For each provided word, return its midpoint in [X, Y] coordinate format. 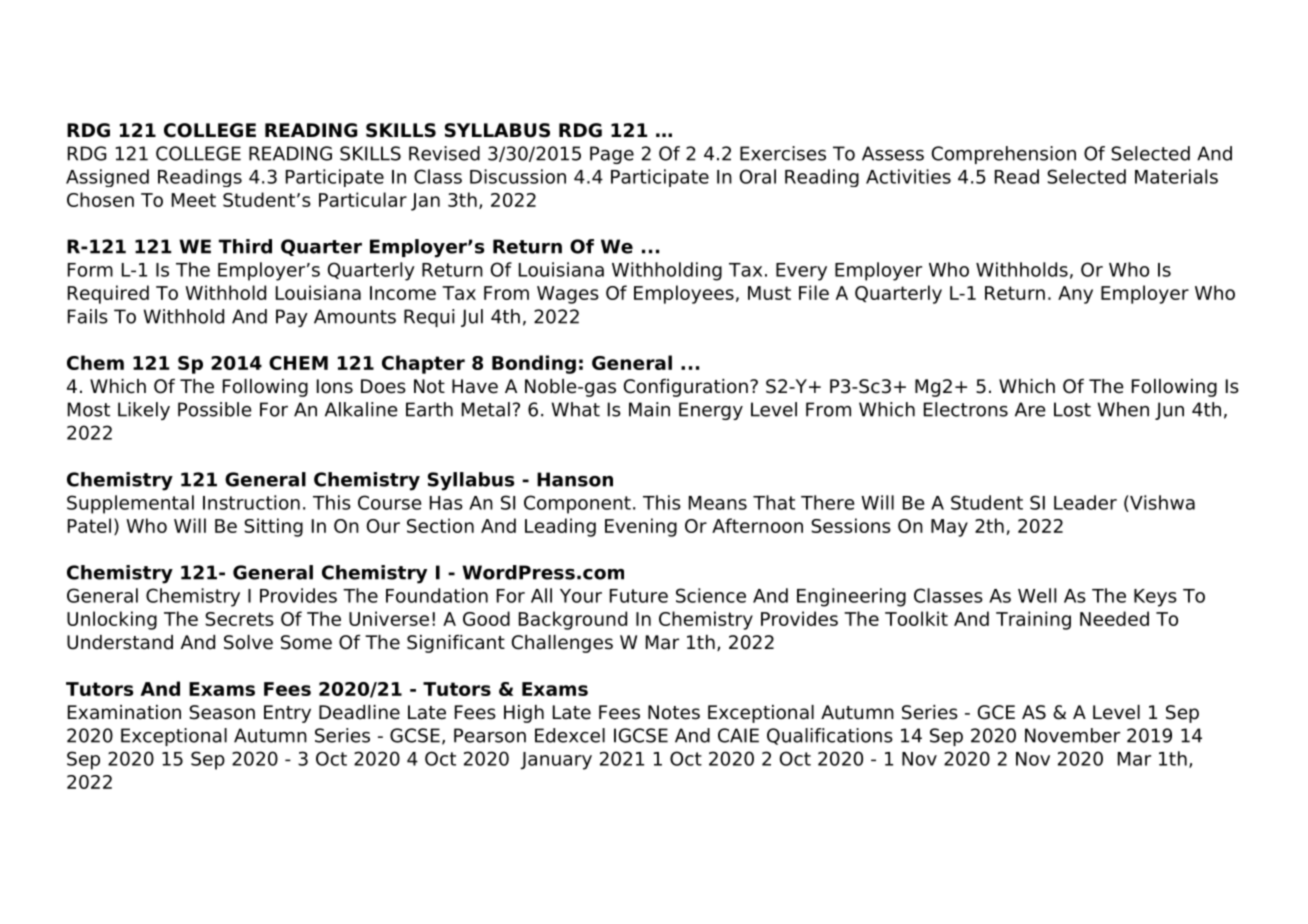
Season [222, 712]
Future [639, 596]
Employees [684, 294]
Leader [1085, 502]
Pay [292, 318]
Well [1037, 595]
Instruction [251, 502]
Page [612, 155]
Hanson [575, 479]
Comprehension [1004, 155]
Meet [194, 200]
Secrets [239, 619]
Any [1075, 295]
